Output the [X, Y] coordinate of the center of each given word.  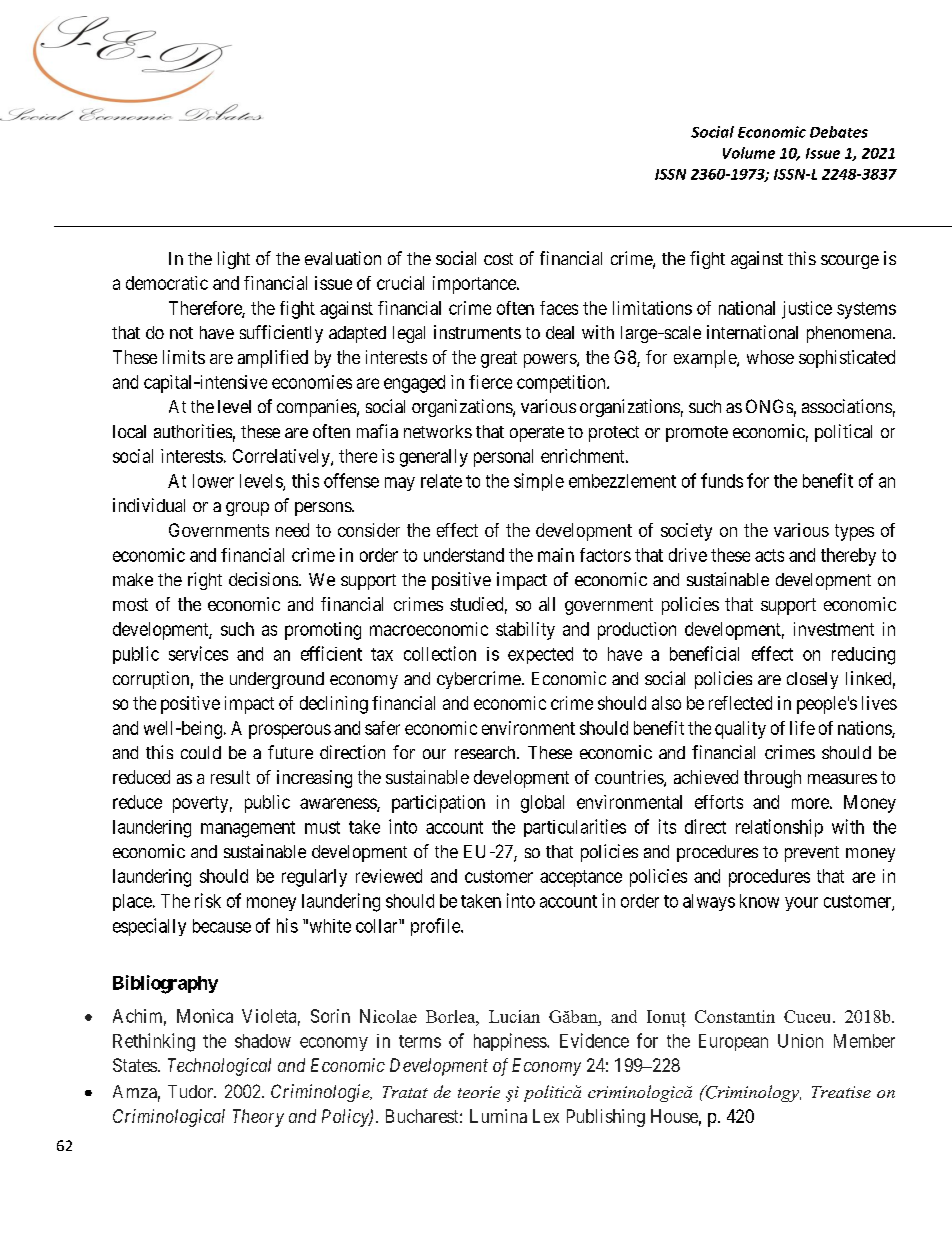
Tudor [191, 1091]
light [234, 260]
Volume [749, 153]
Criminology [752, 1093]
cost [498, 259]
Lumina [498, 1116]
